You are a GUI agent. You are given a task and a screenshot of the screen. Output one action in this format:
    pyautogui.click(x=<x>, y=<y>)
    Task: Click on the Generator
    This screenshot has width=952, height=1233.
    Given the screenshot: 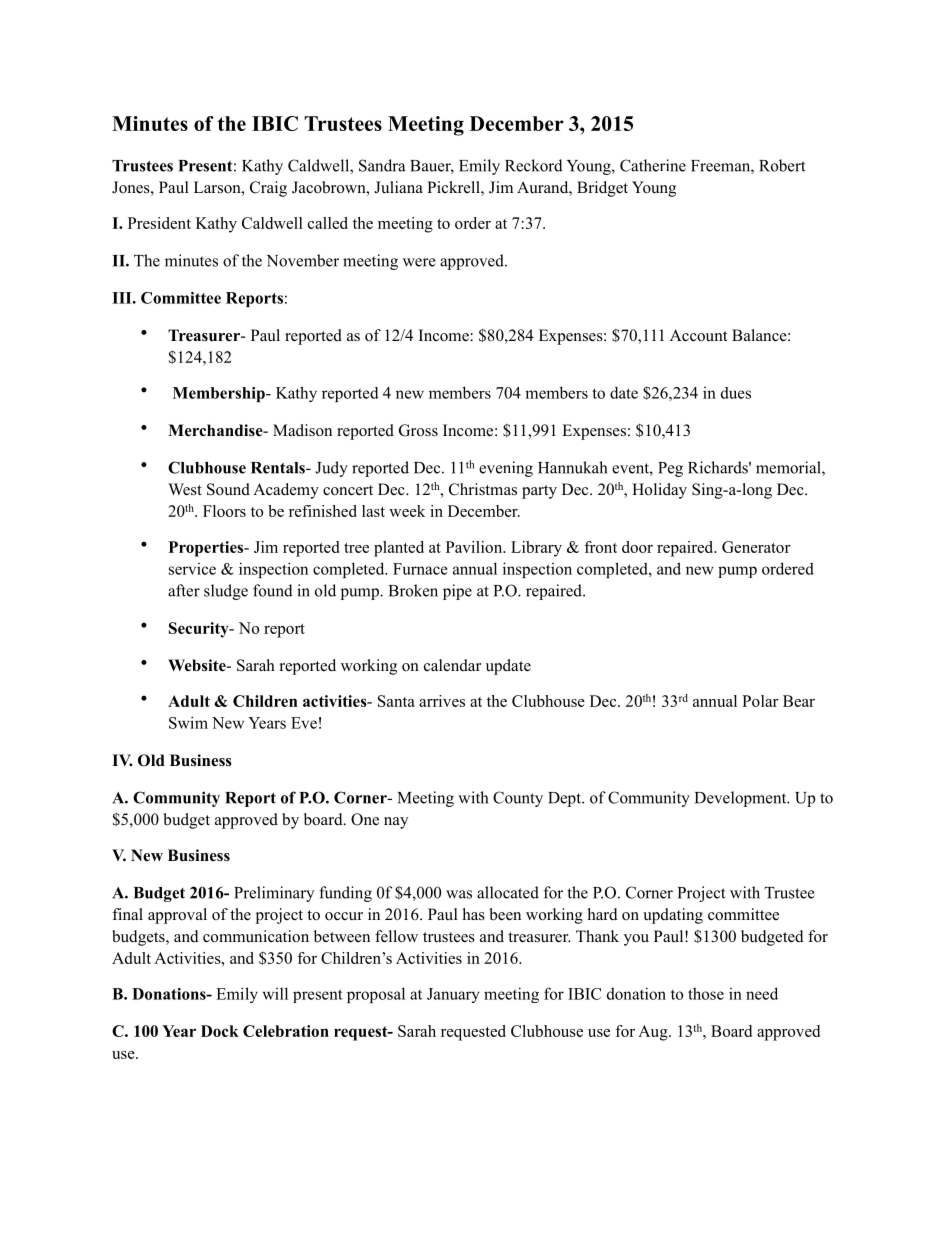 What is the action you would take?
    pyautogui.click(x=756, y=547)
